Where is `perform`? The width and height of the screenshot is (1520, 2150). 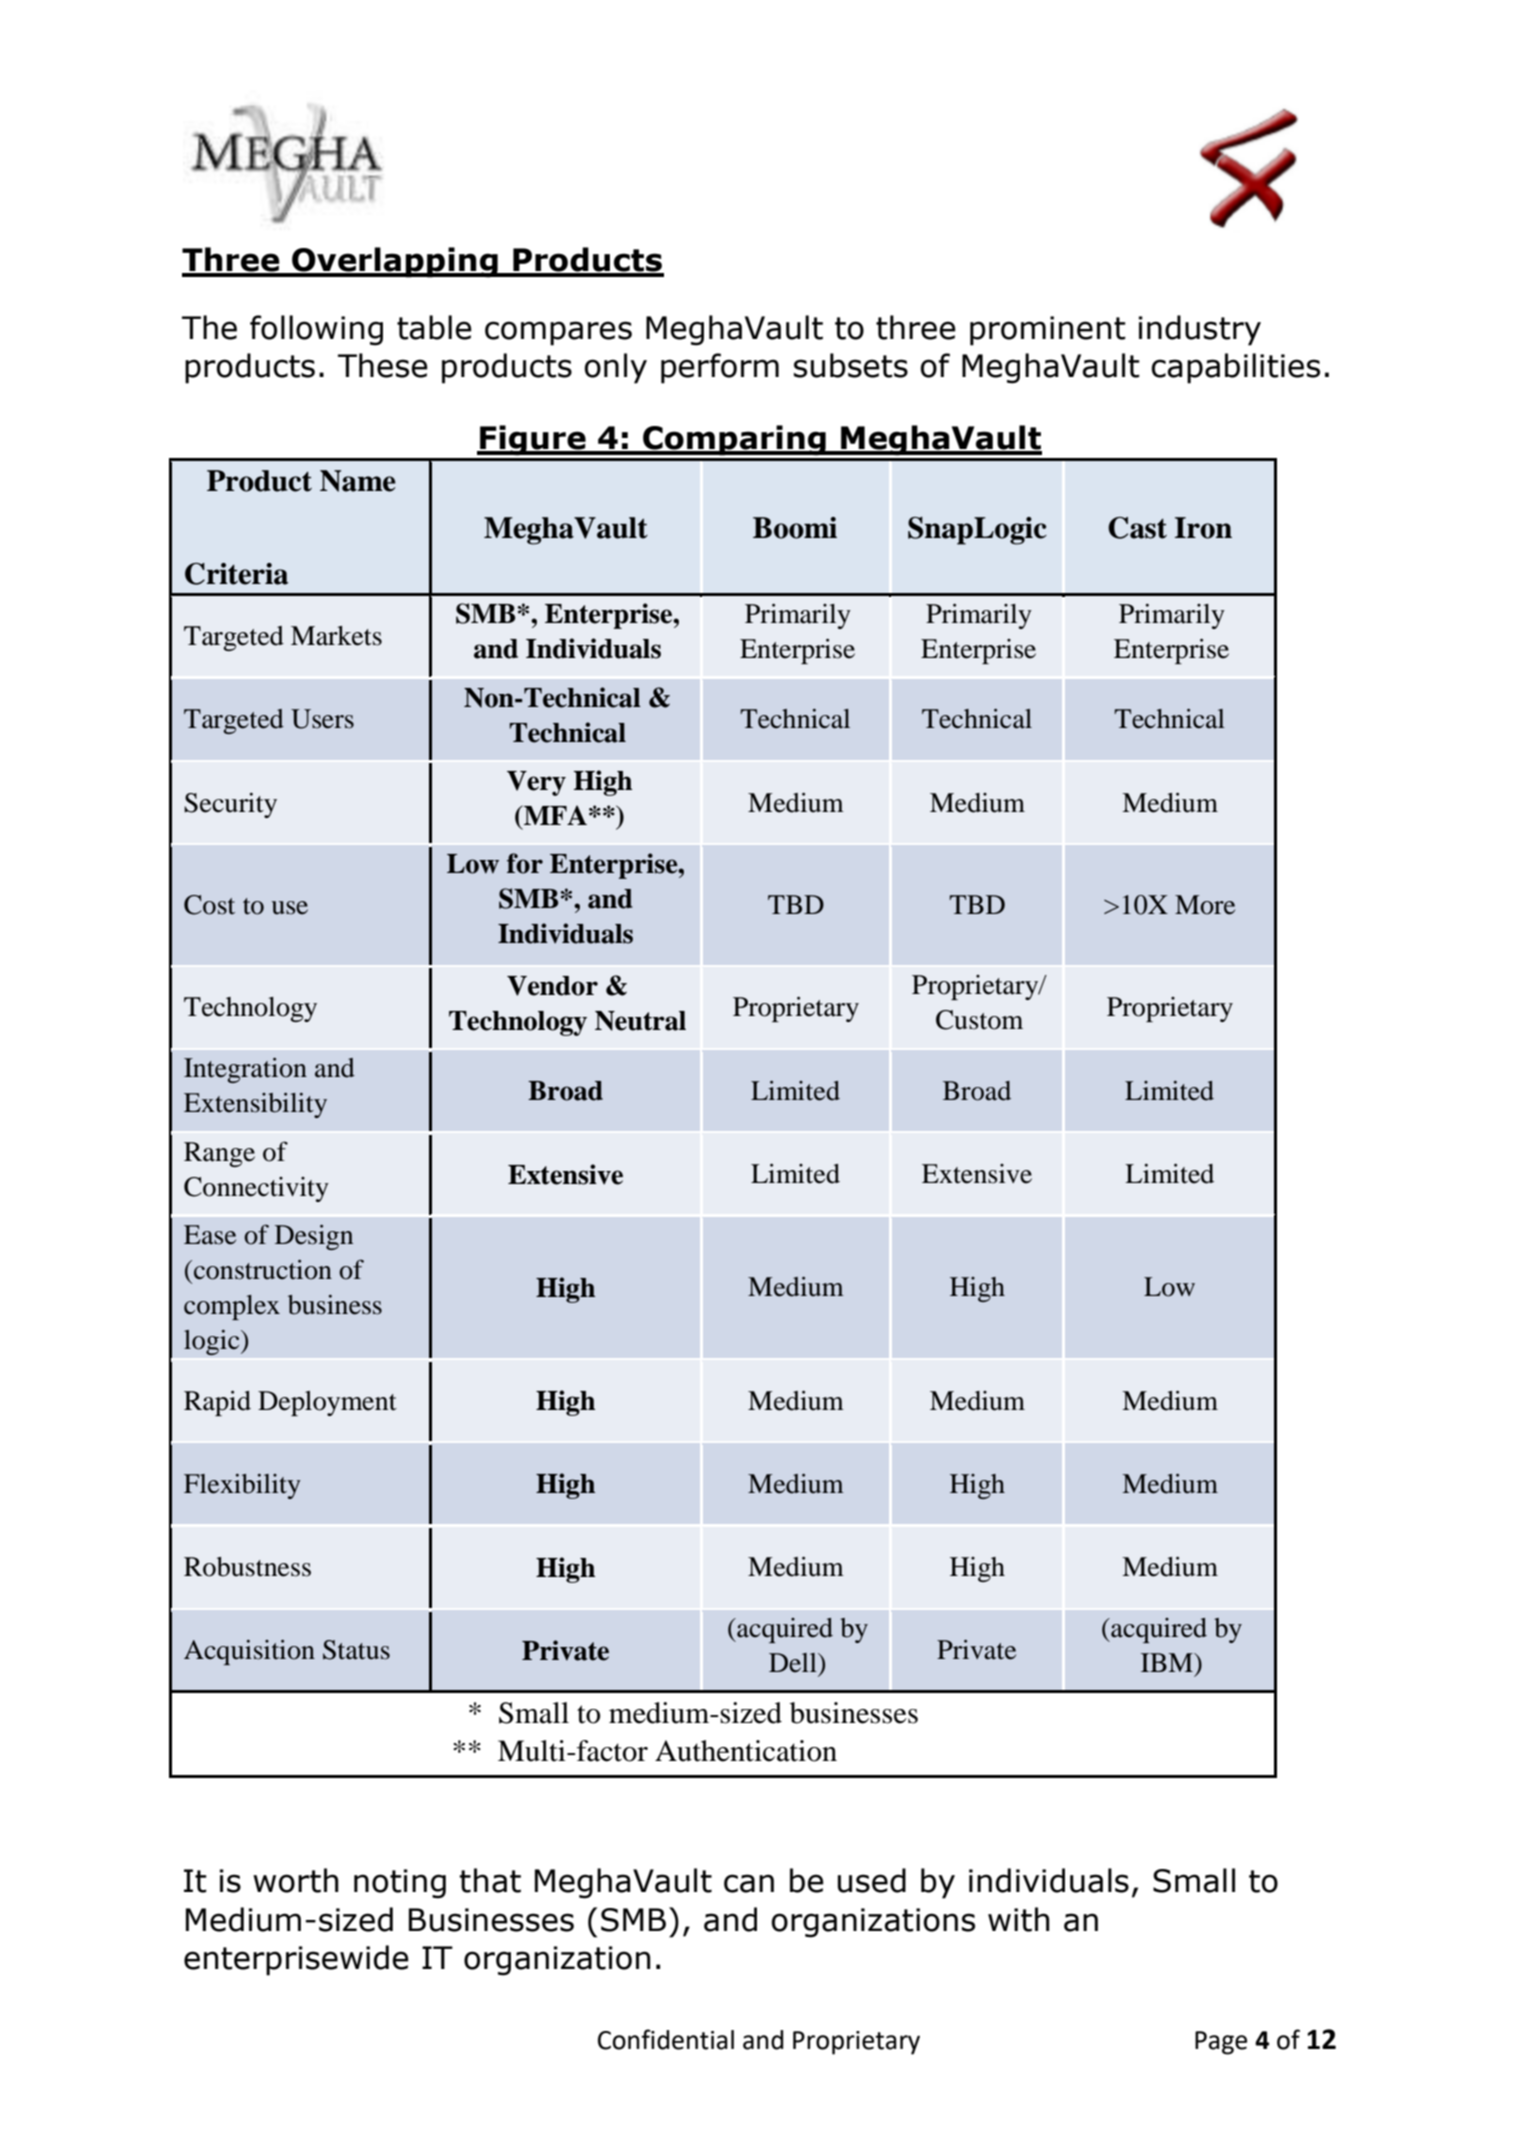
perform is located at coordinates (720, 368).
